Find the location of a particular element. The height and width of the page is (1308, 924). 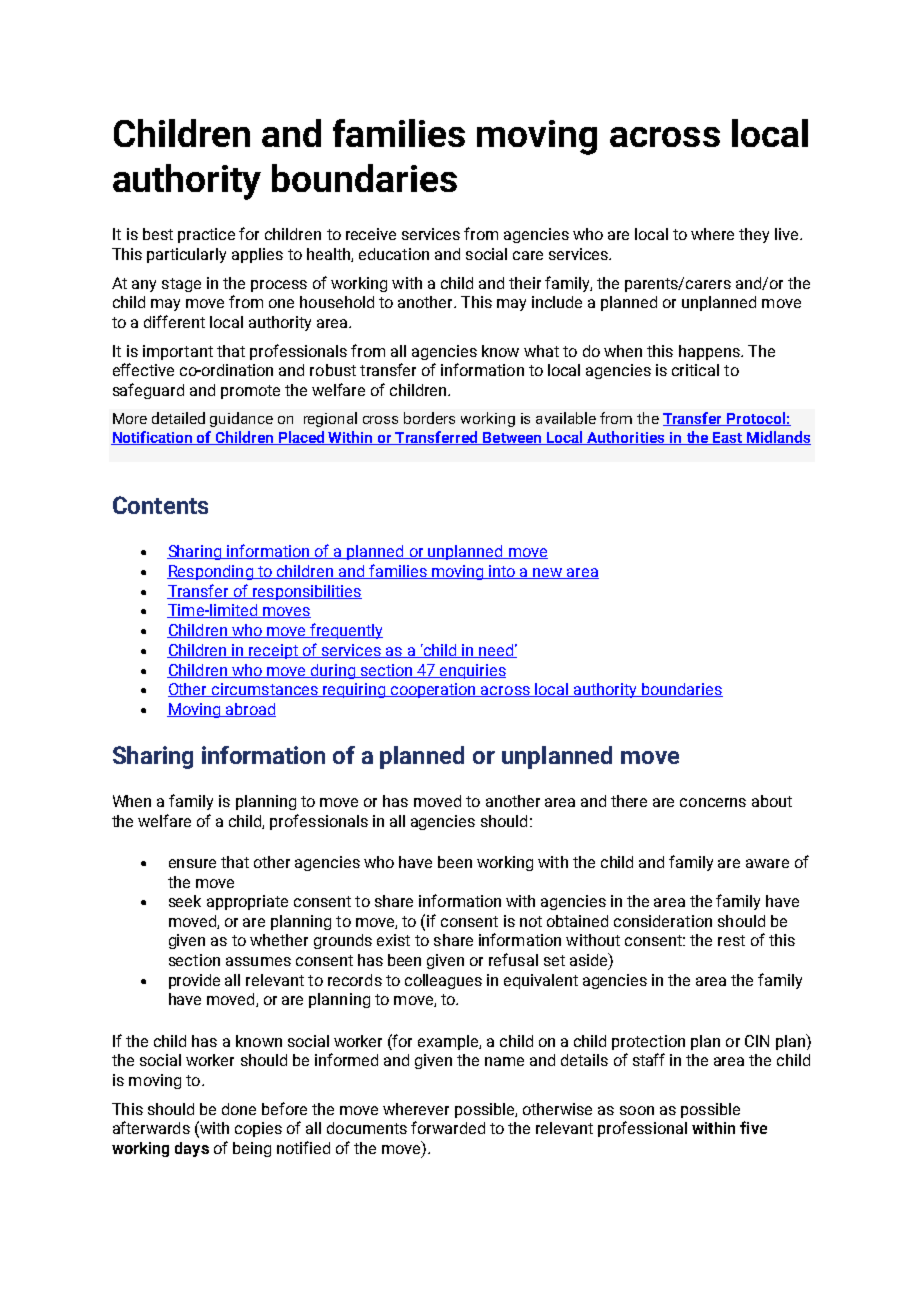

consideration is located at coordinates (663, 921).
